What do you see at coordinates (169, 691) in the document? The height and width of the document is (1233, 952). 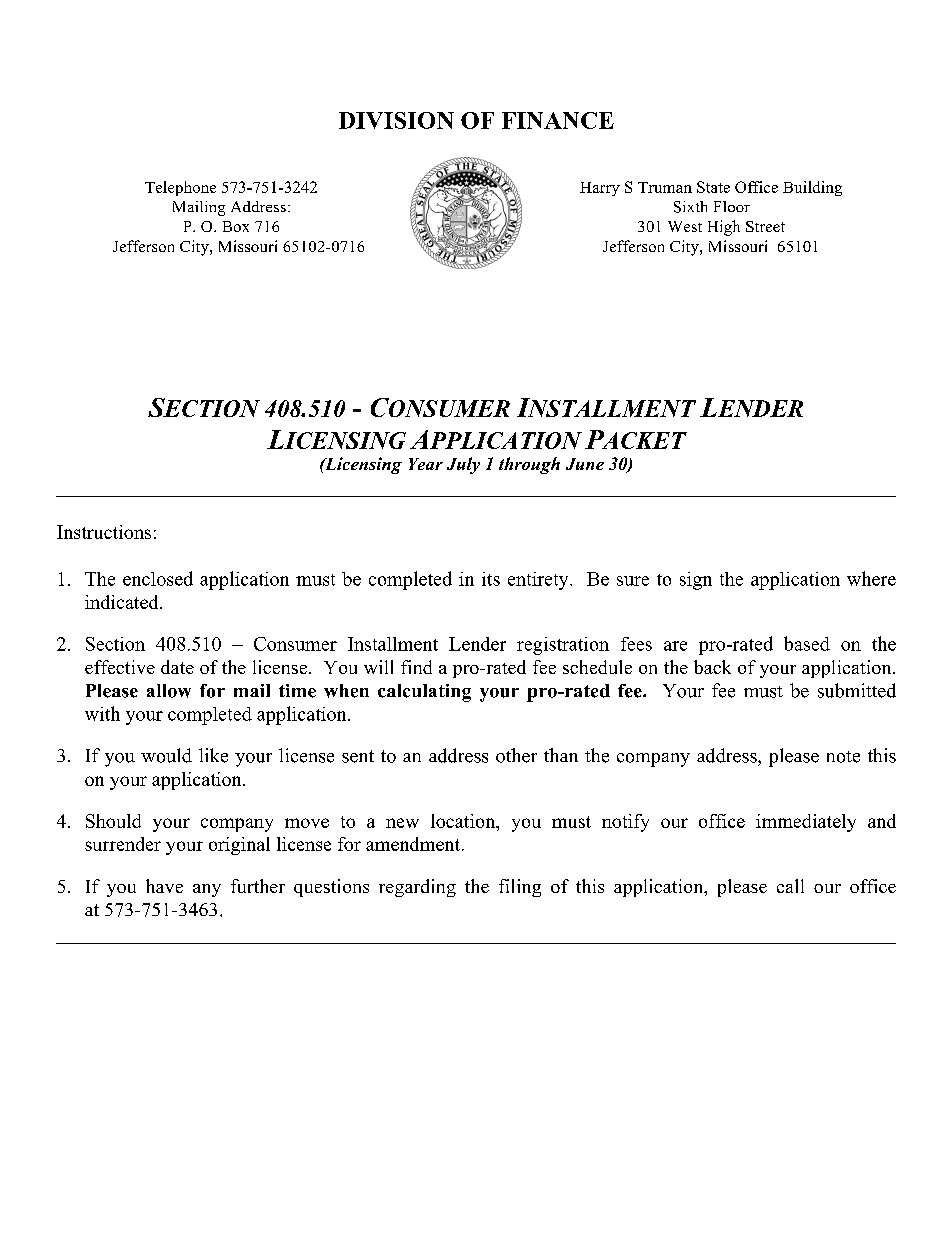 I see `allow` at bounding box center [169, 691].
